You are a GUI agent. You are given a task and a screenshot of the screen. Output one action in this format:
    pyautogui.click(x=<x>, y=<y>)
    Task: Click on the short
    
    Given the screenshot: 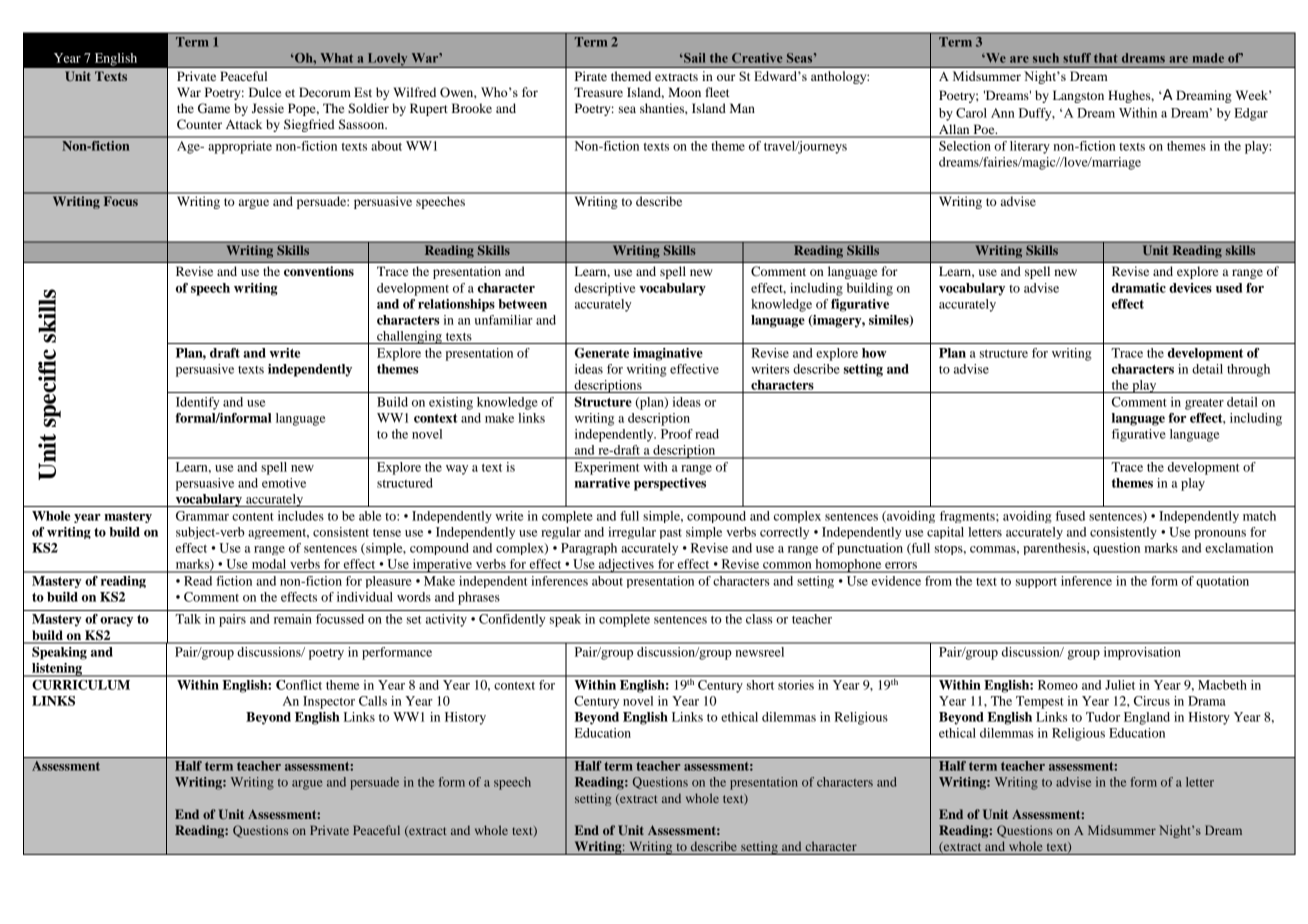 What is the action you would take?
    pyautogui.click(x=760, y=685)
